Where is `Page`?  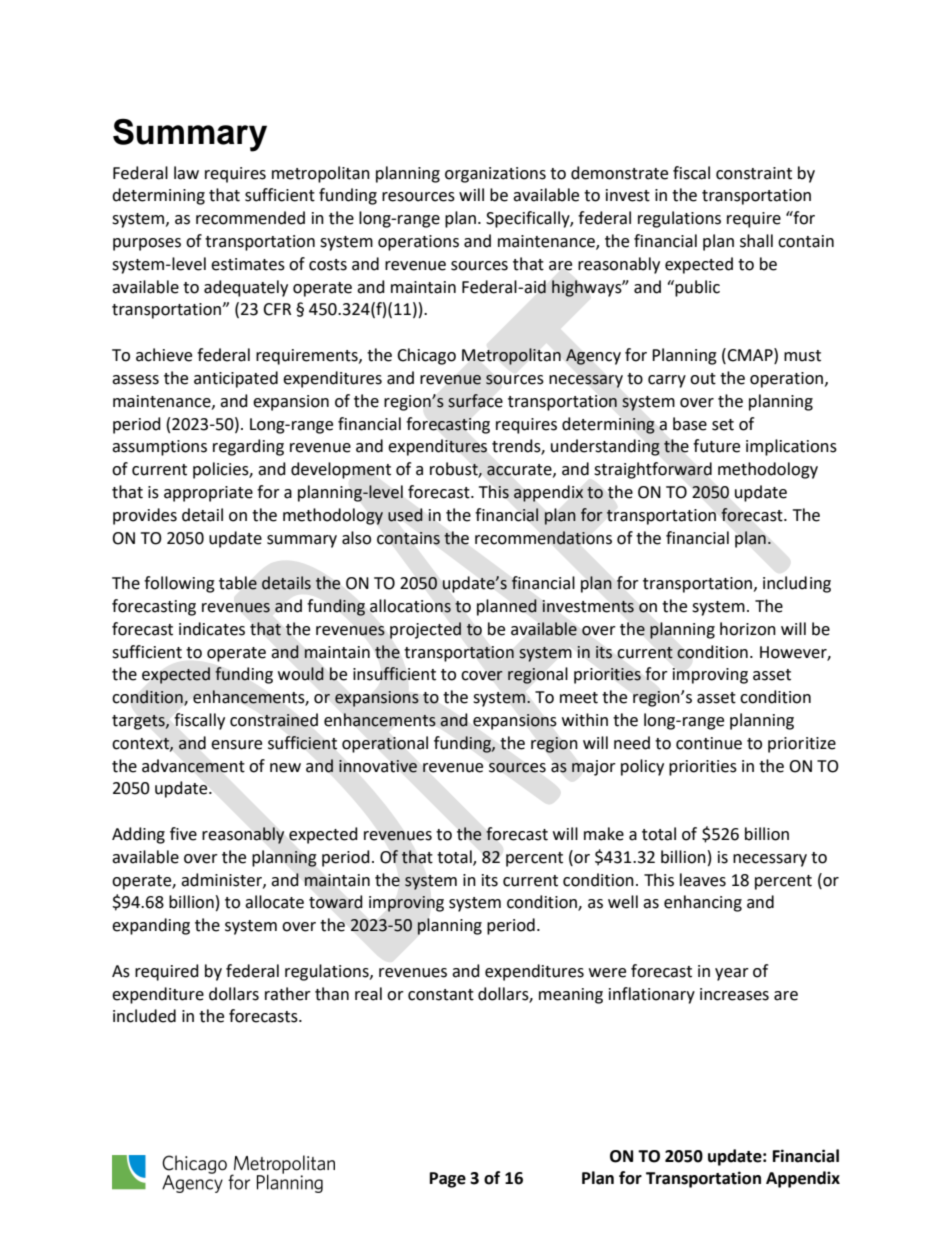
Page is located at coordinates (448, 1180).
